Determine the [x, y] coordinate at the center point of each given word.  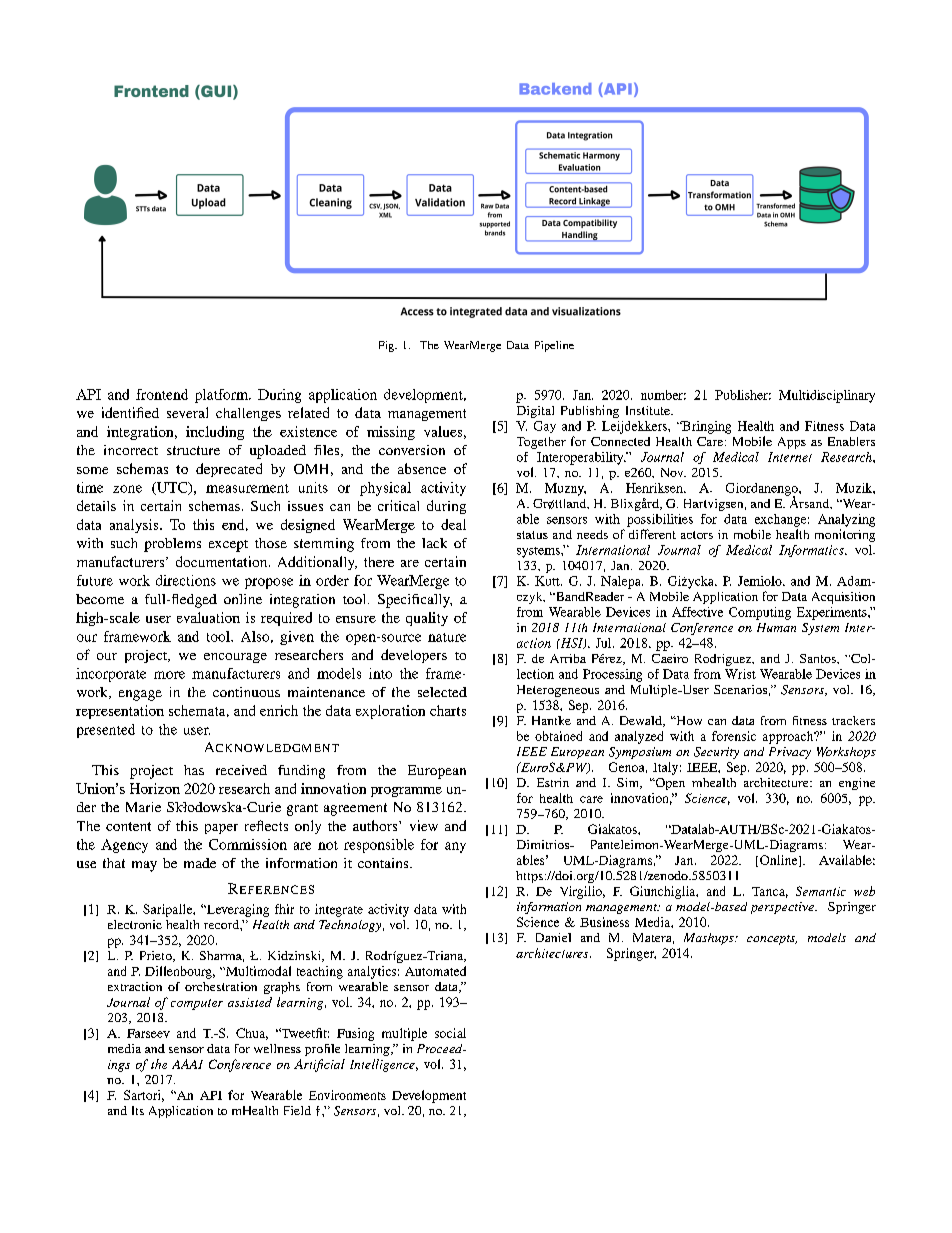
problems [172, 545]
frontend [162, 394]
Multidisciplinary [827, 396]
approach [789, 737]
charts [448, 710]
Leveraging [236, 910]
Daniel [553, 937]
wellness [277, 1048]
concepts [772, 940]
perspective [783, 908]
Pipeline [554, 346]
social [450, 1033]
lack [434, 543]
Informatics [812, 551]
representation [120, 712]
